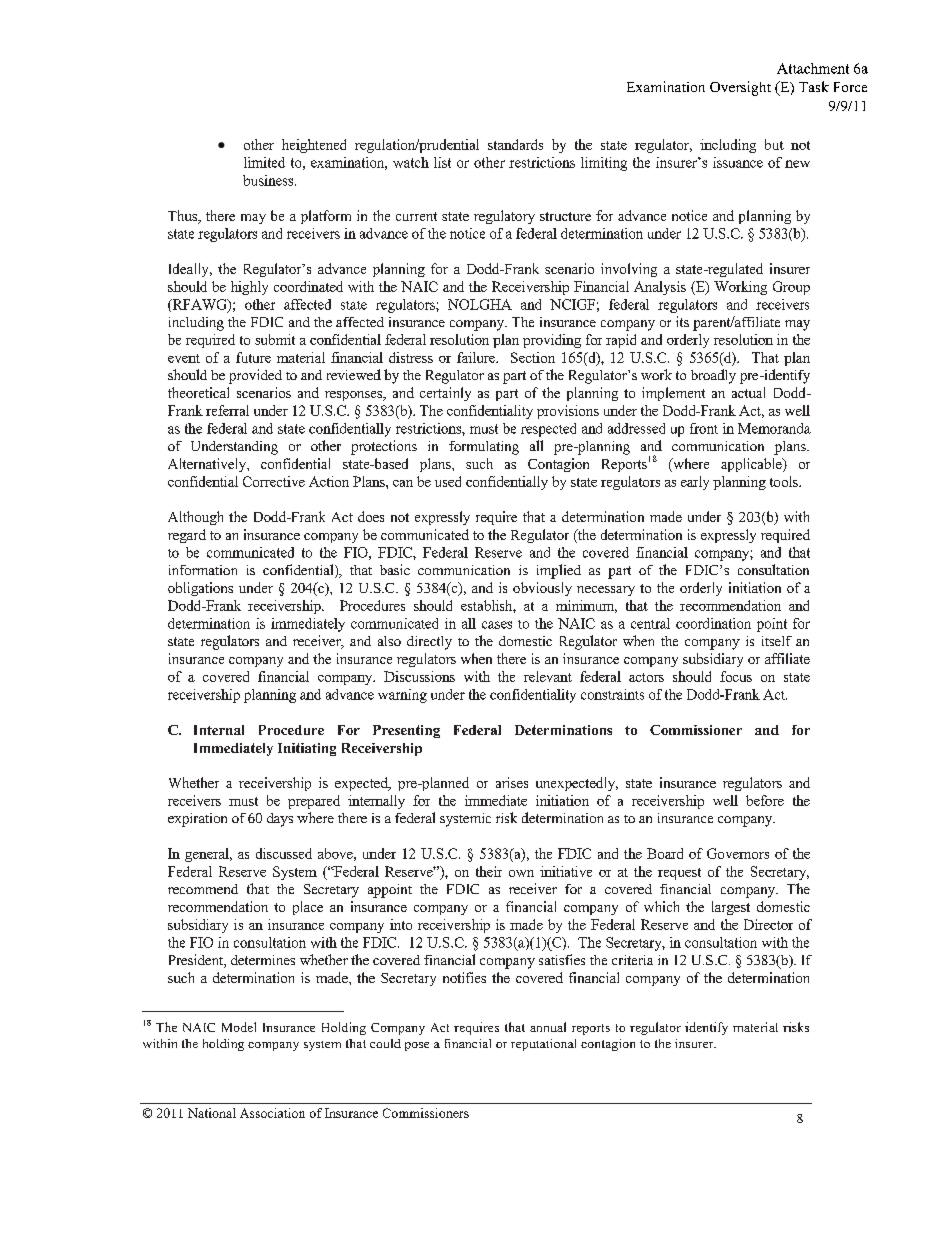 Image resolution: width=952 pixels, height=1233 pixels. What do you see at coordinates (307, 749) in the image?
I see `Initiating` at bounding box center [307, 749].
